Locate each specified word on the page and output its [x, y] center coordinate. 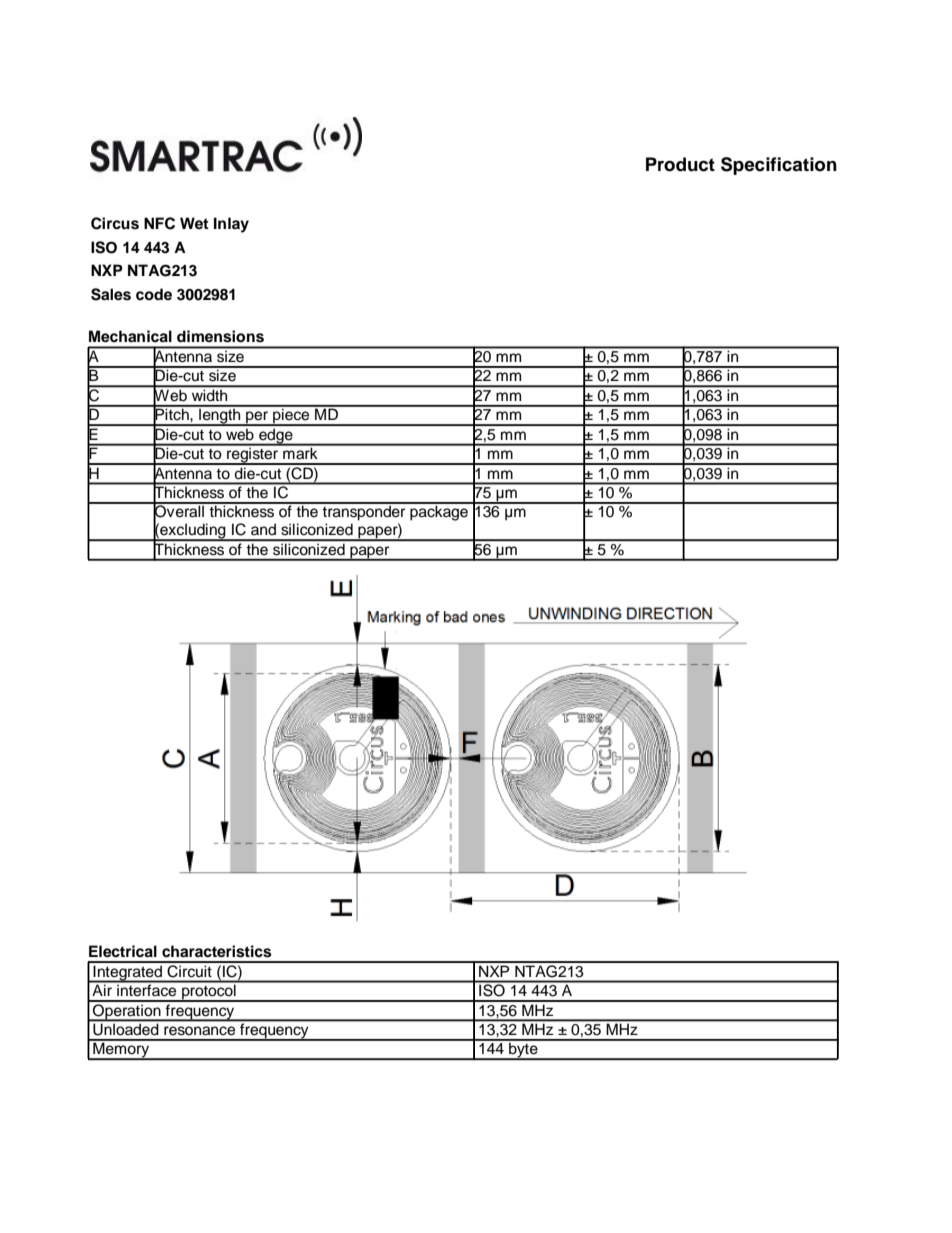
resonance [199, 1031]
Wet [194, 223]
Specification [779, 166]
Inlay [231, 225]
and [263, 529]
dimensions [220, 336]
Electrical [123, 951]
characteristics [217, 951]
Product [680, 164]
